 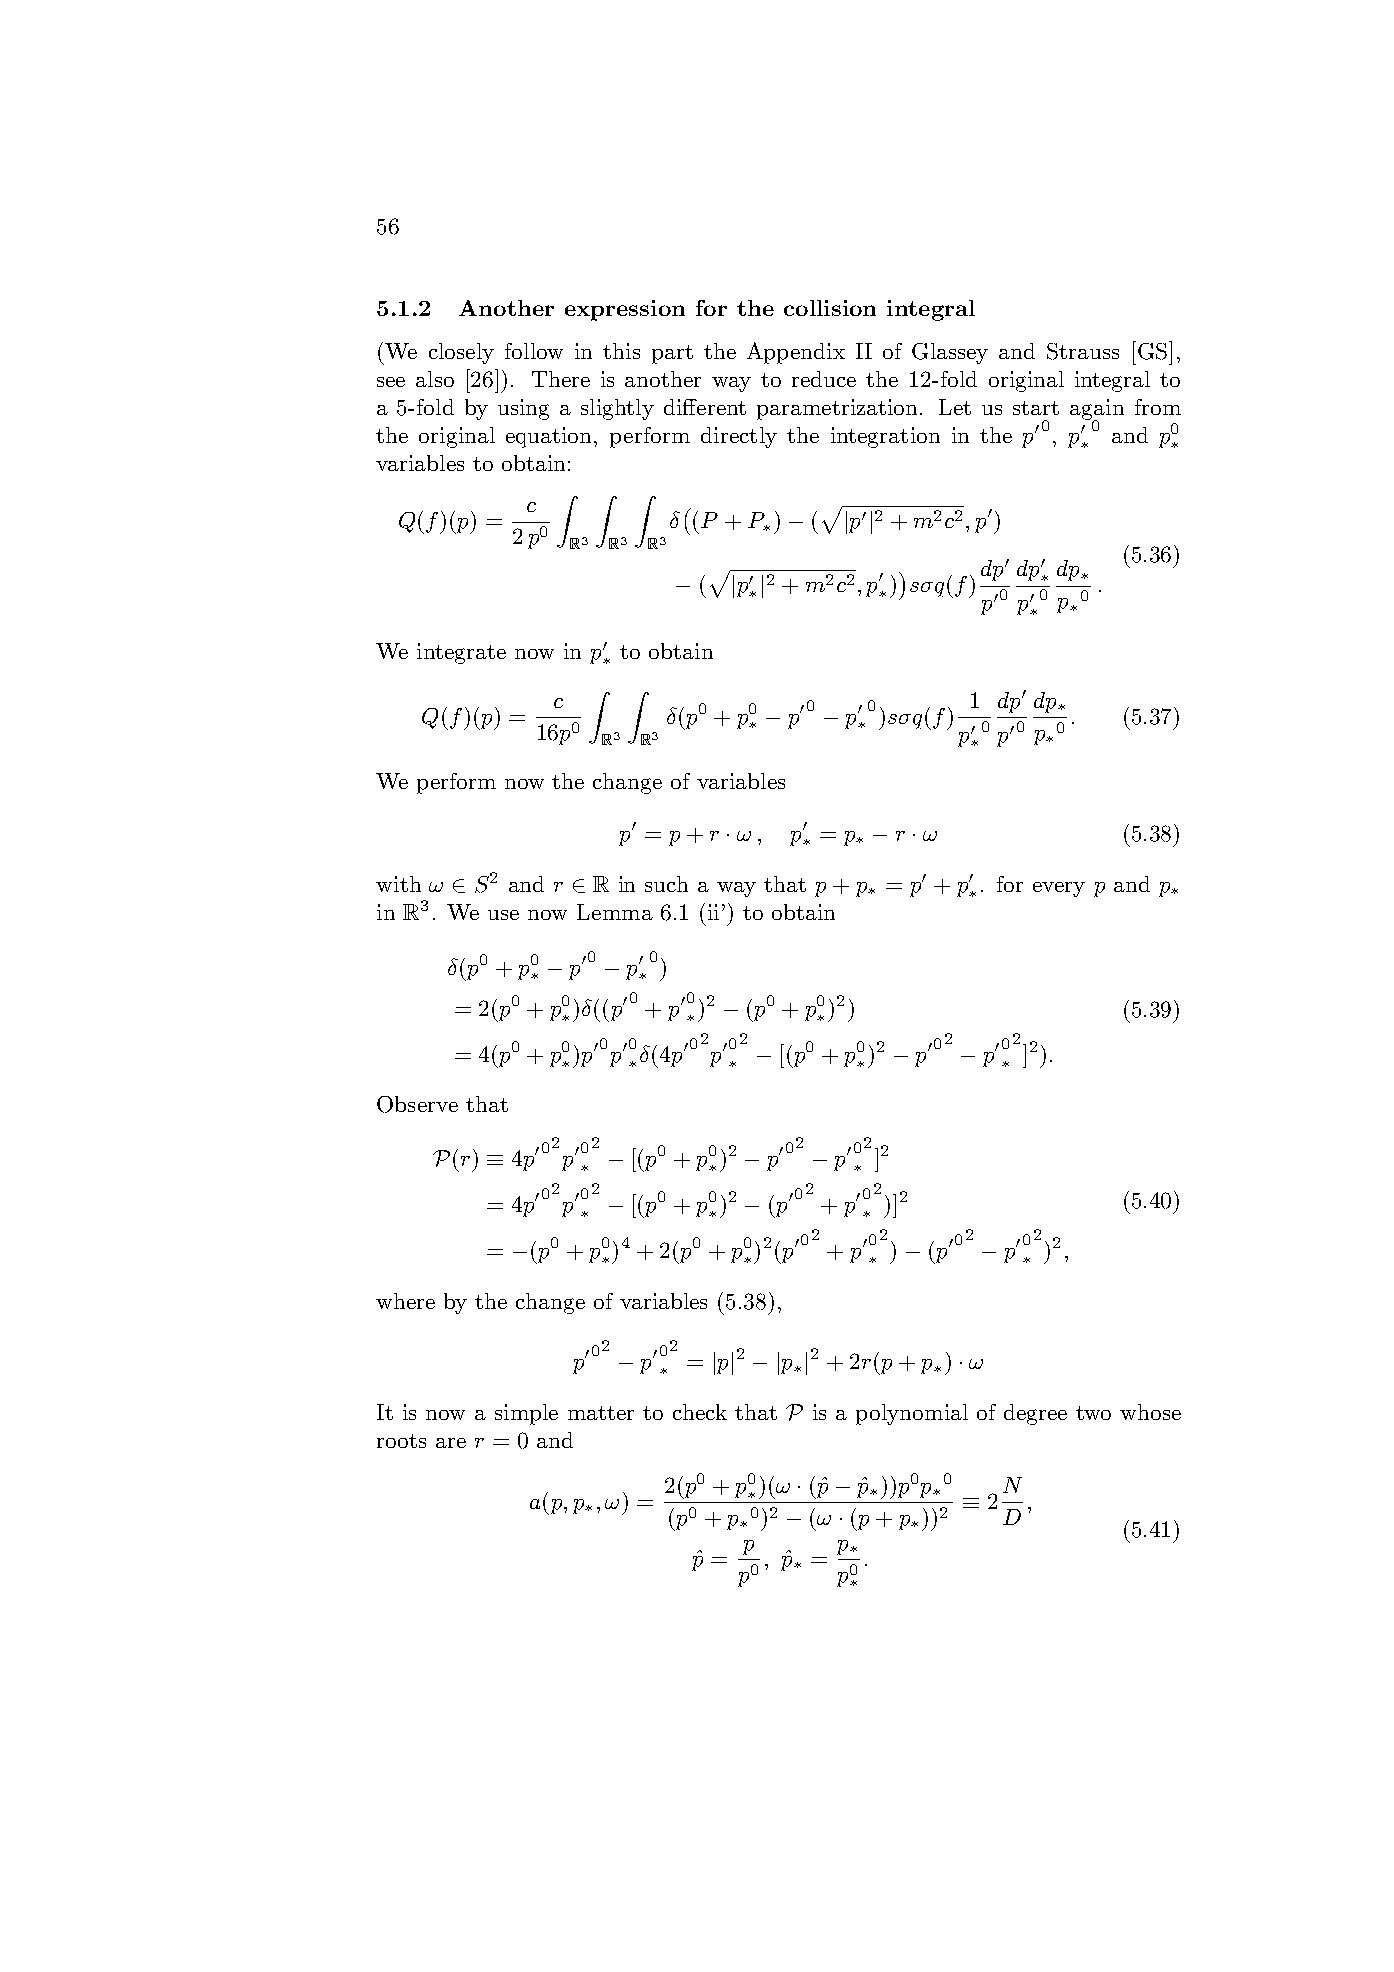 I want to click on closely, so click(x=461, y=353).
